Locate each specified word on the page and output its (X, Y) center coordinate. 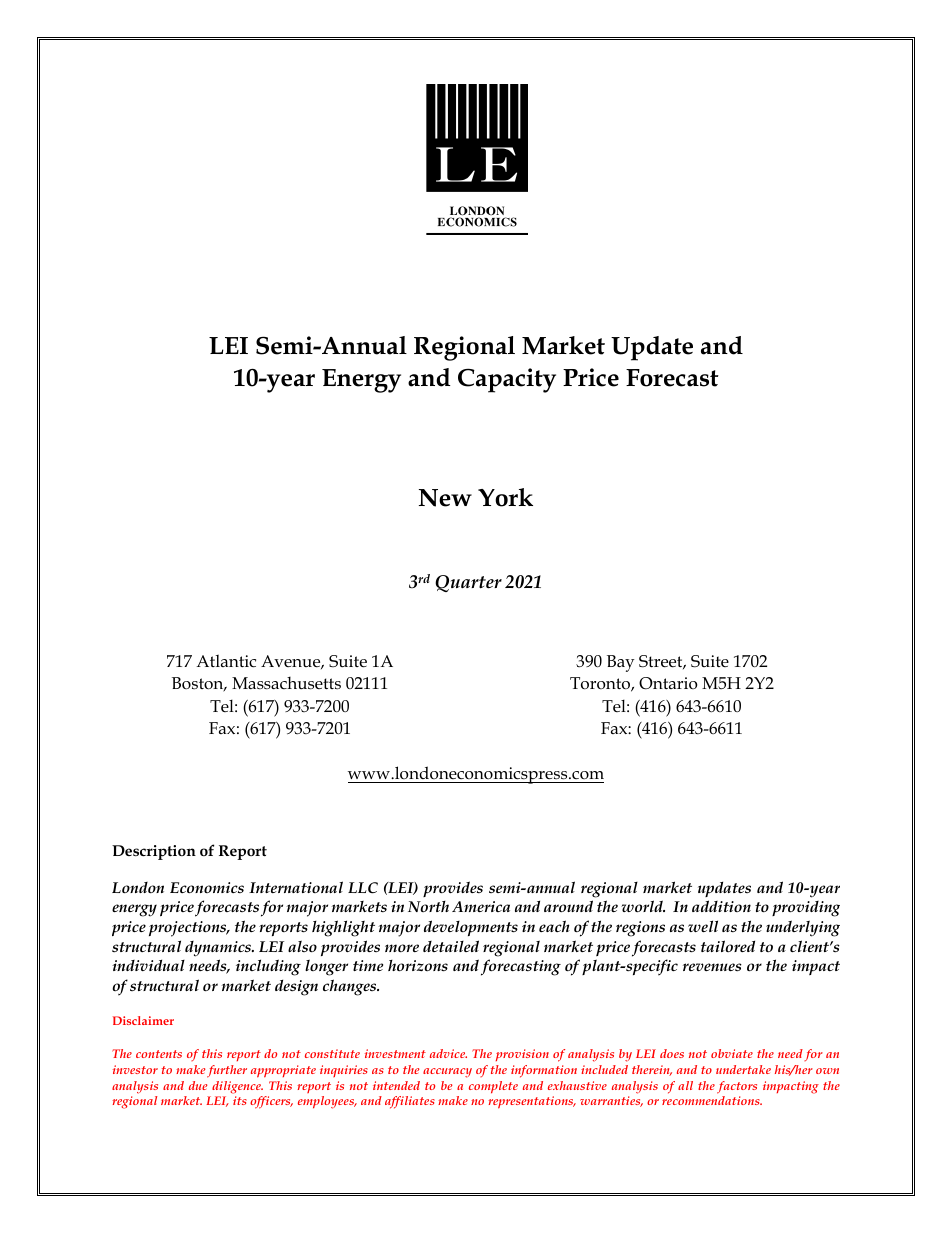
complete (493, 1087)
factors (737, 1087)
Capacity (507, 380)
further (227, 1071)
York (505, 497)
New (445, 498)
